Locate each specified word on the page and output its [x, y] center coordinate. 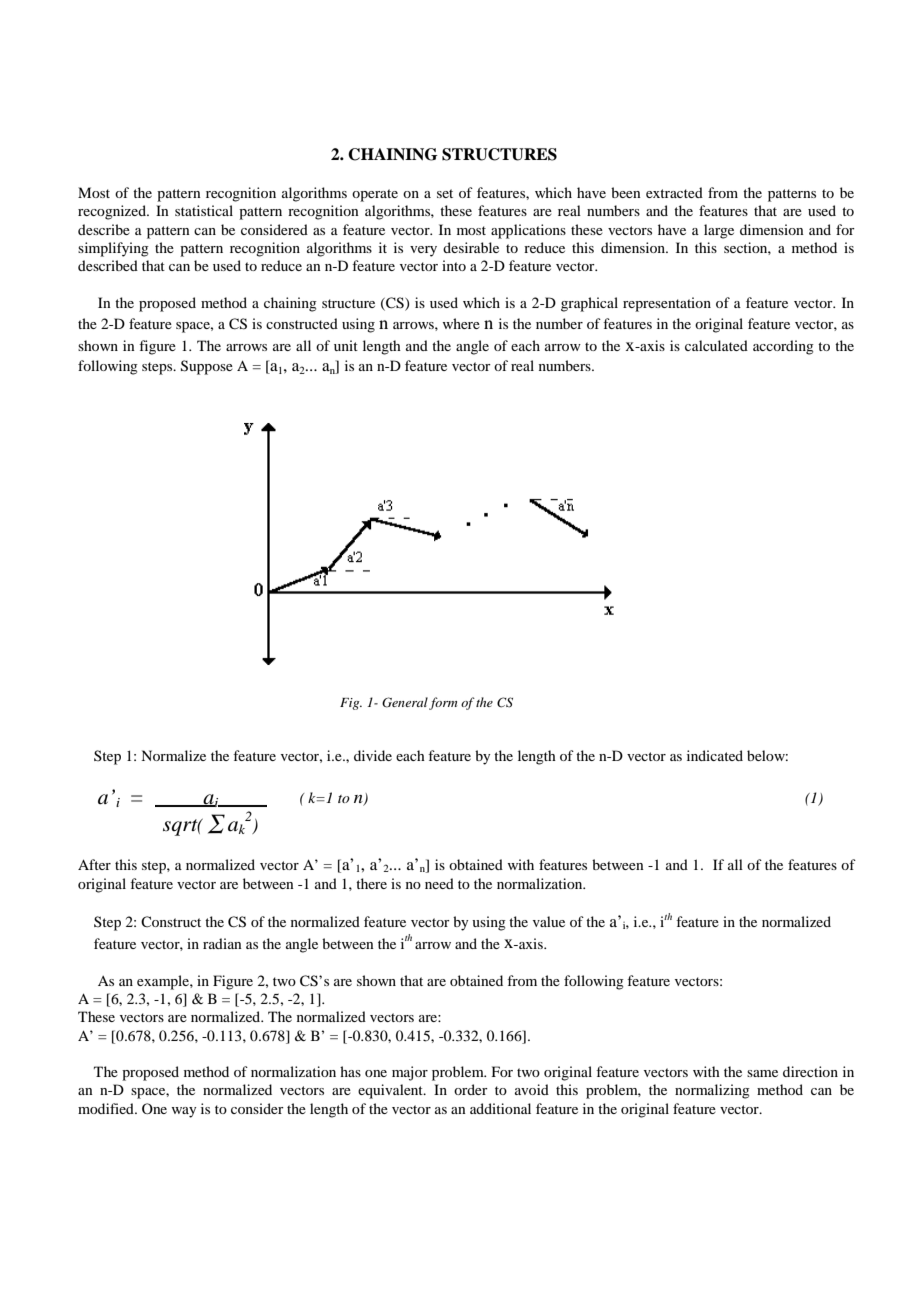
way [183, 1112]
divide [373, 755]
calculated [716, 345]
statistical [204, 210]
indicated [715, 755]
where [461, 323]
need [439, 883]
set [445, 193]
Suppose [207, 367]
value [549, 921]
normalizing [712, 1091]
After [94, 864]
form [443, 703]
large [719, 231]
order [471, 1089]
